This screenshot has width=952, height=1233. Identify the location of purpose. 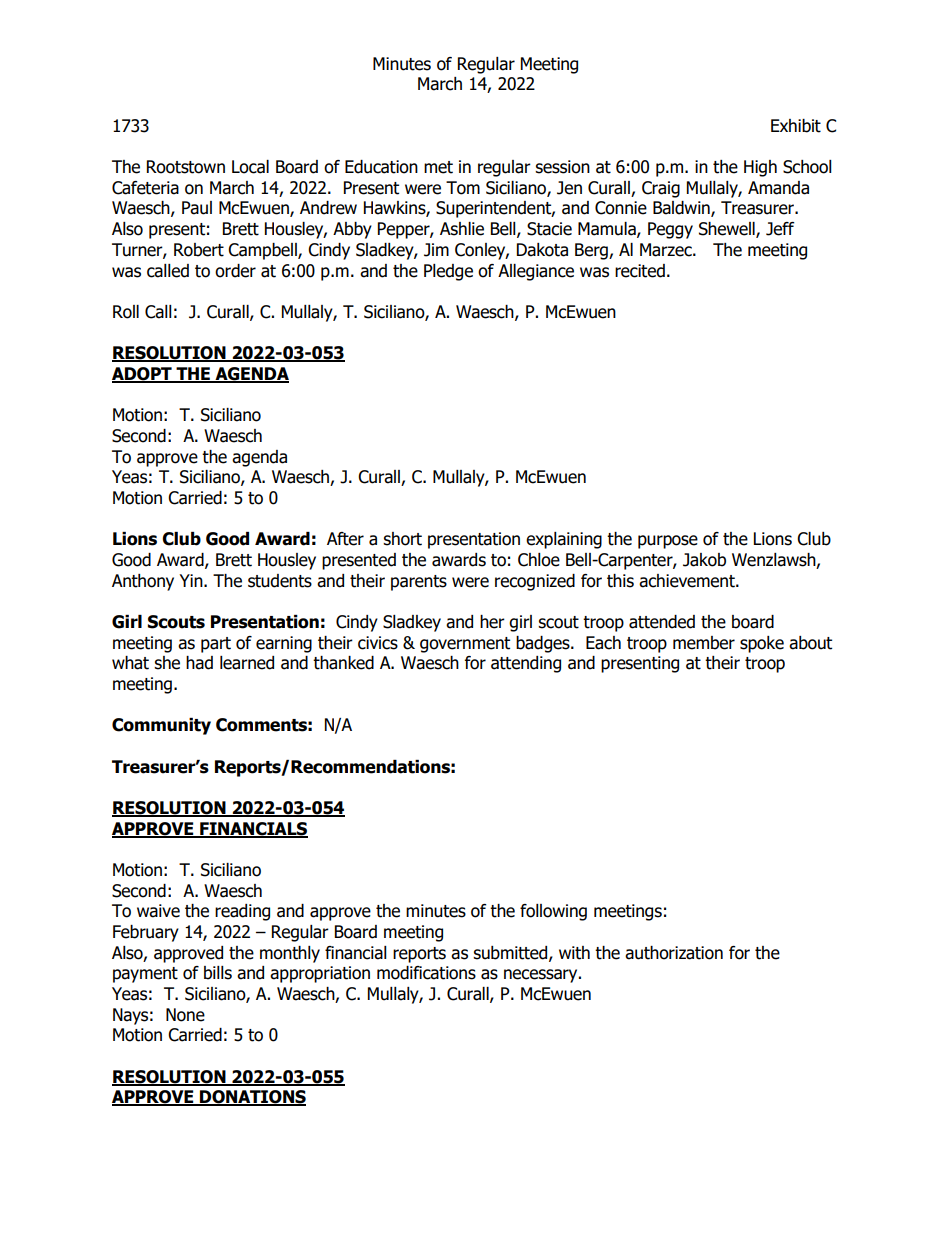
(668, 542).
